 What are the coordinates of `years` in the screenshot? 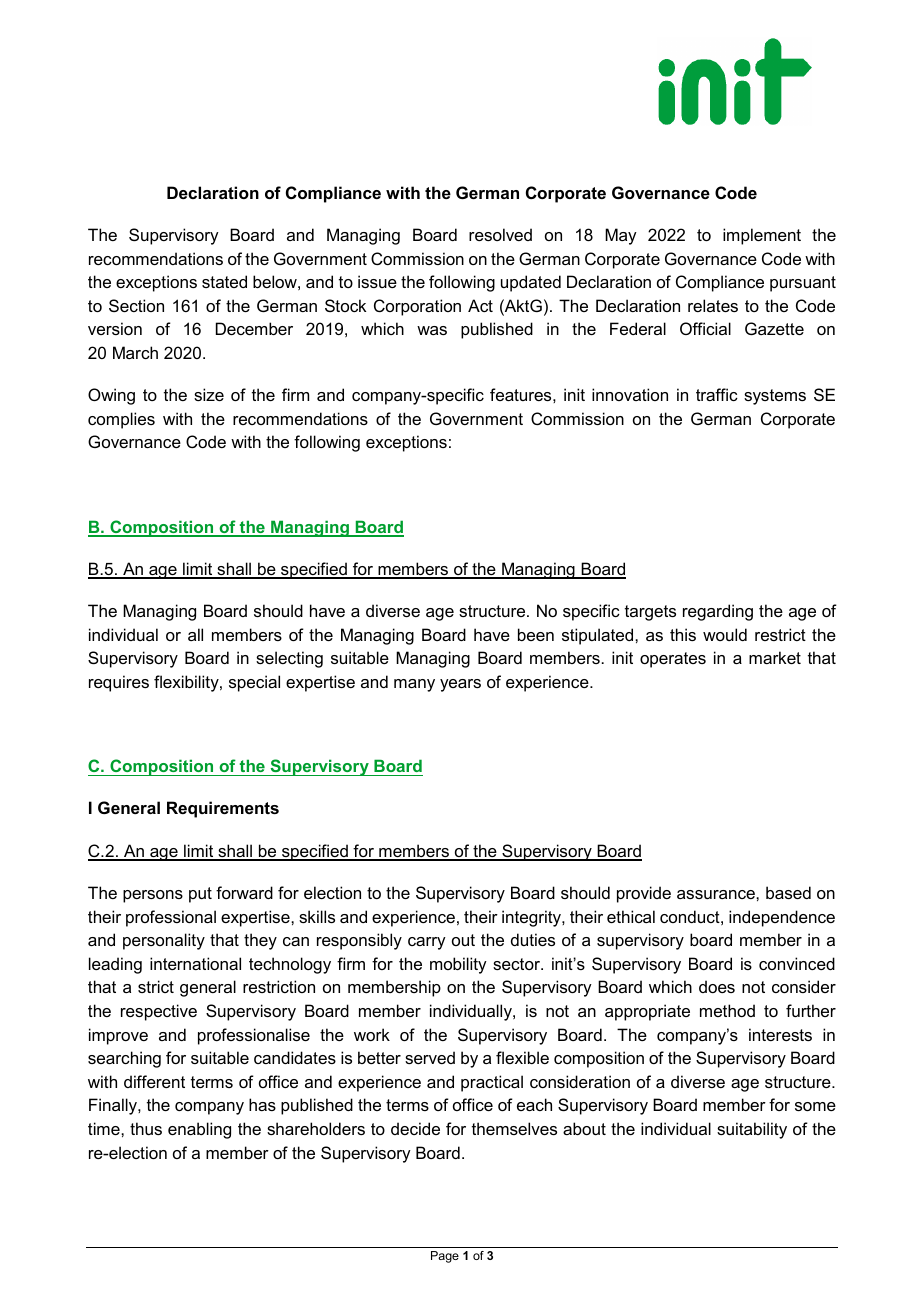 It's located at (460, 685).
